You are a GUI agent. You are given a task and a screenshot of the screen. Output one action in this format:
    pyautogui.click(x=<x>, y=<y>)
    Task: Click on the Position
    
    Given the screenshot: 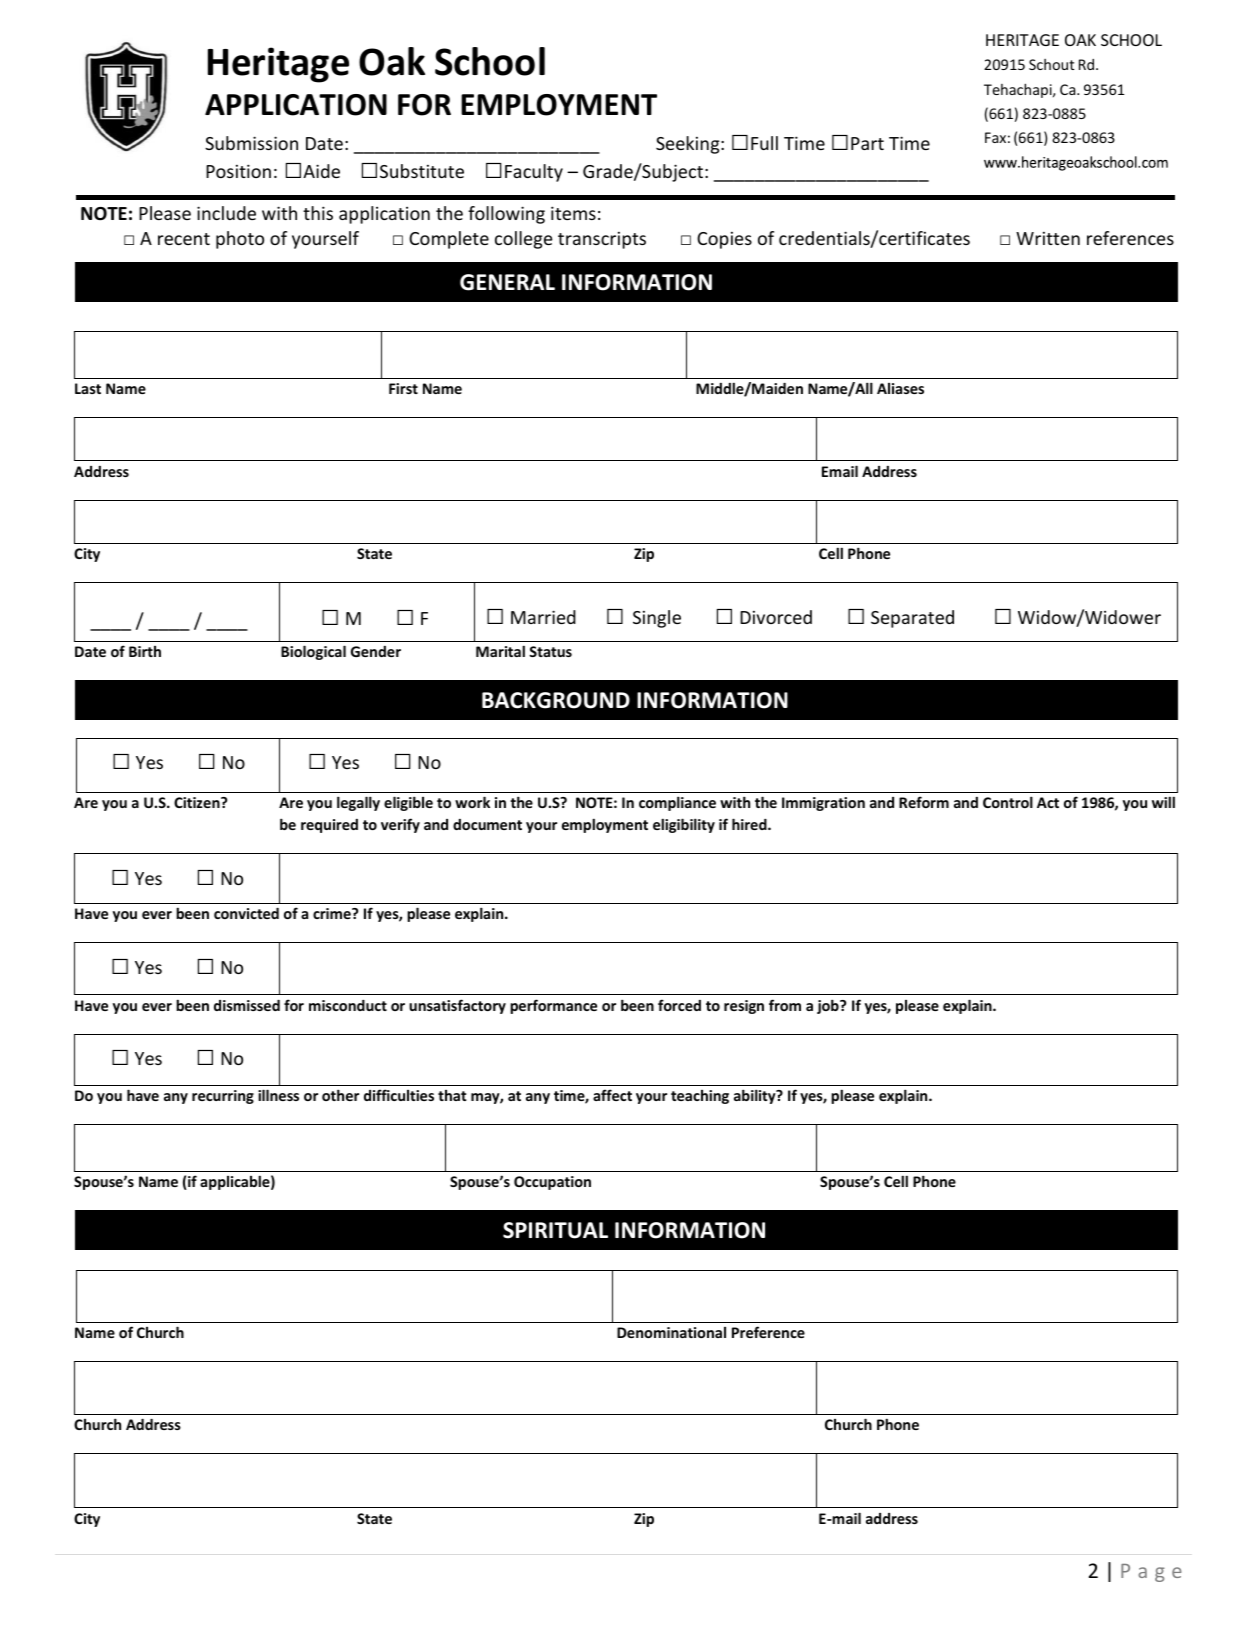 What is the action you would take?
    pyautogui.click(x=238, y=171)
